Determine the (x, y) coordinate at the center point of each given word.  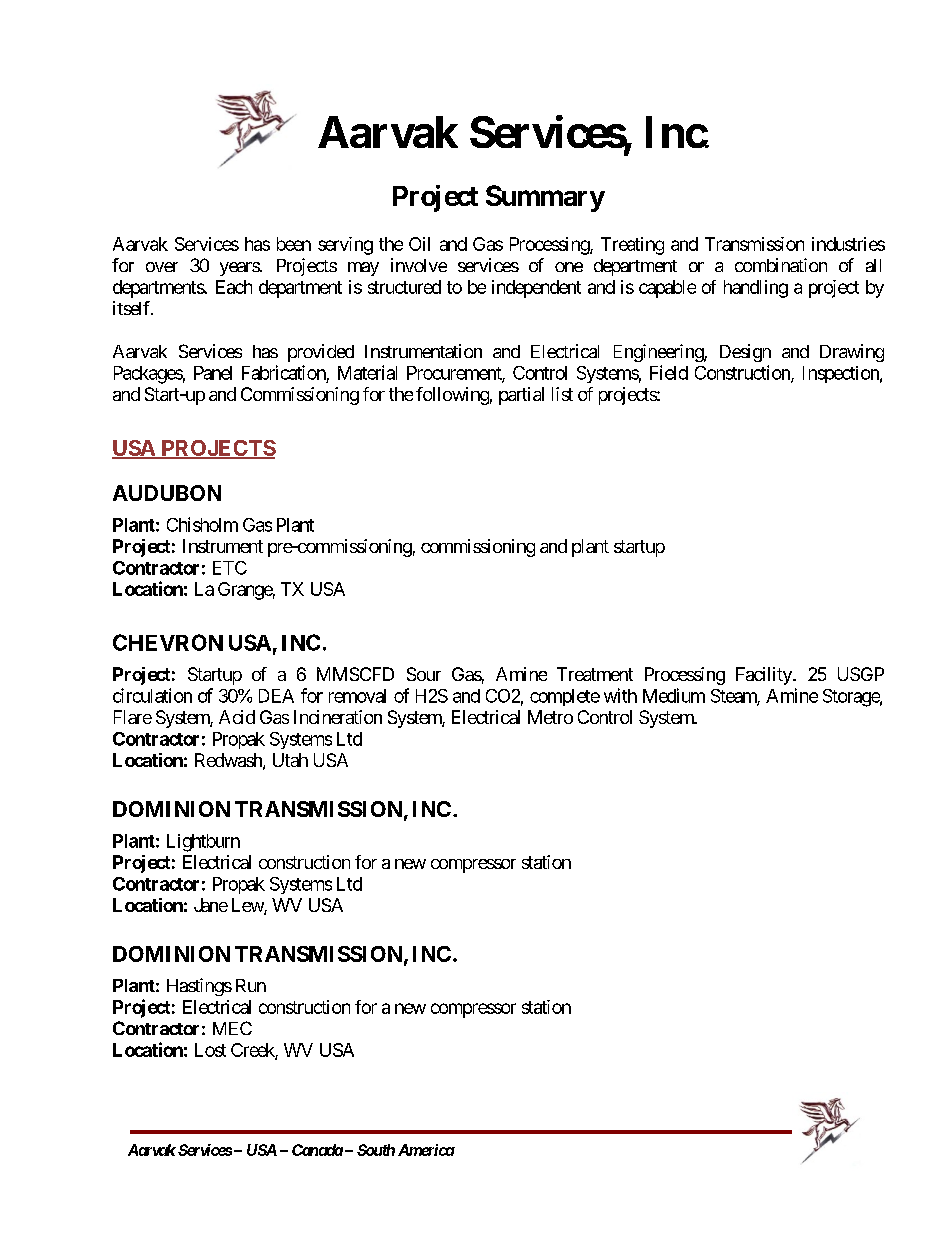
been (294, 244)
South (376, 1150)
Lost (210, 1050)
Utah (290, 760)
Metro (550, 717)
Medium (674, 695)
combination (781, 265)
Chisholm (202, 524)
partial (521, 396)
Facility (765, 676)
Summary (545, 198)
